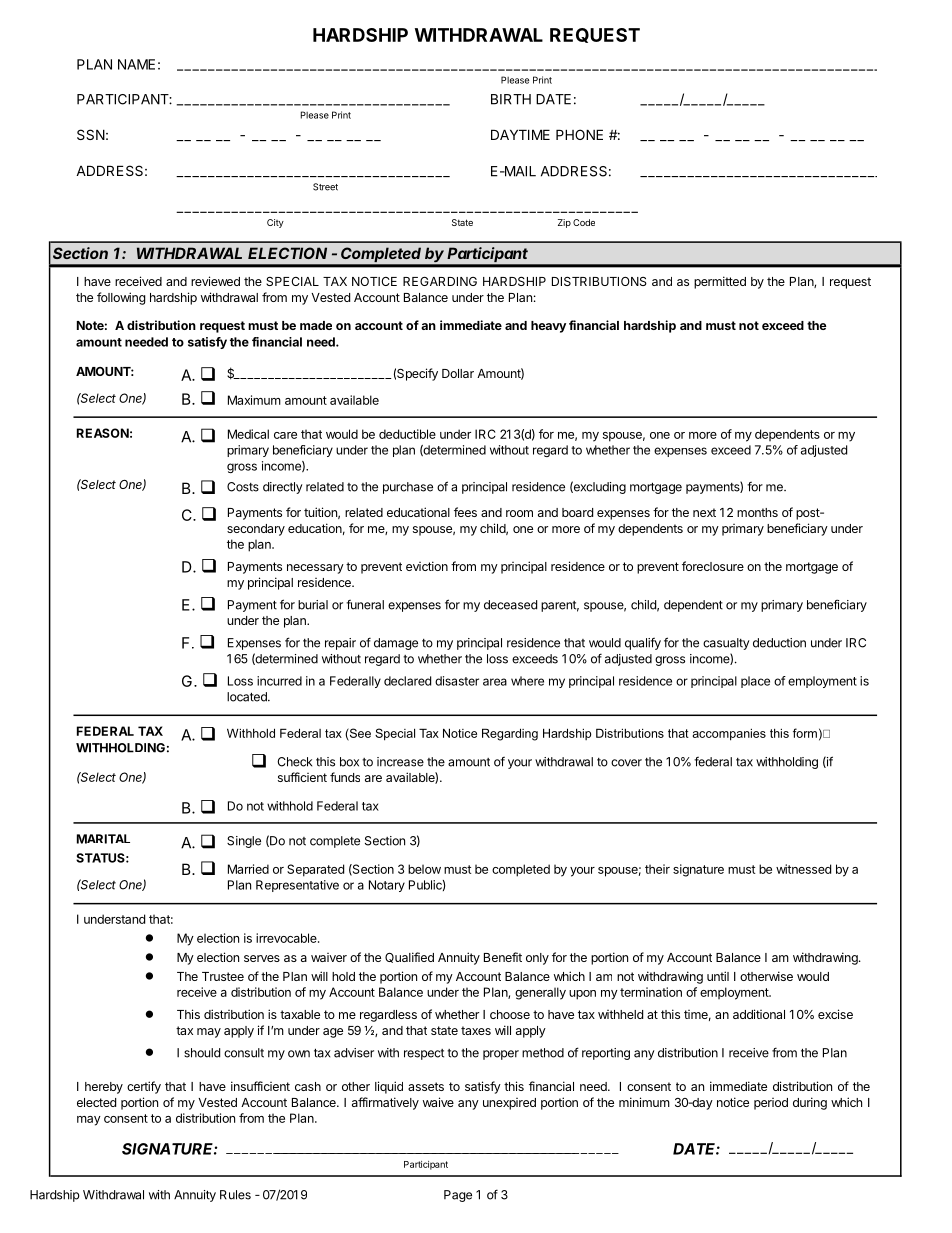 The image size is (952, 1233). What do you see at coordinates (424, 869) in the screenshot?
I see `below` at bounding box center [424, 869].
